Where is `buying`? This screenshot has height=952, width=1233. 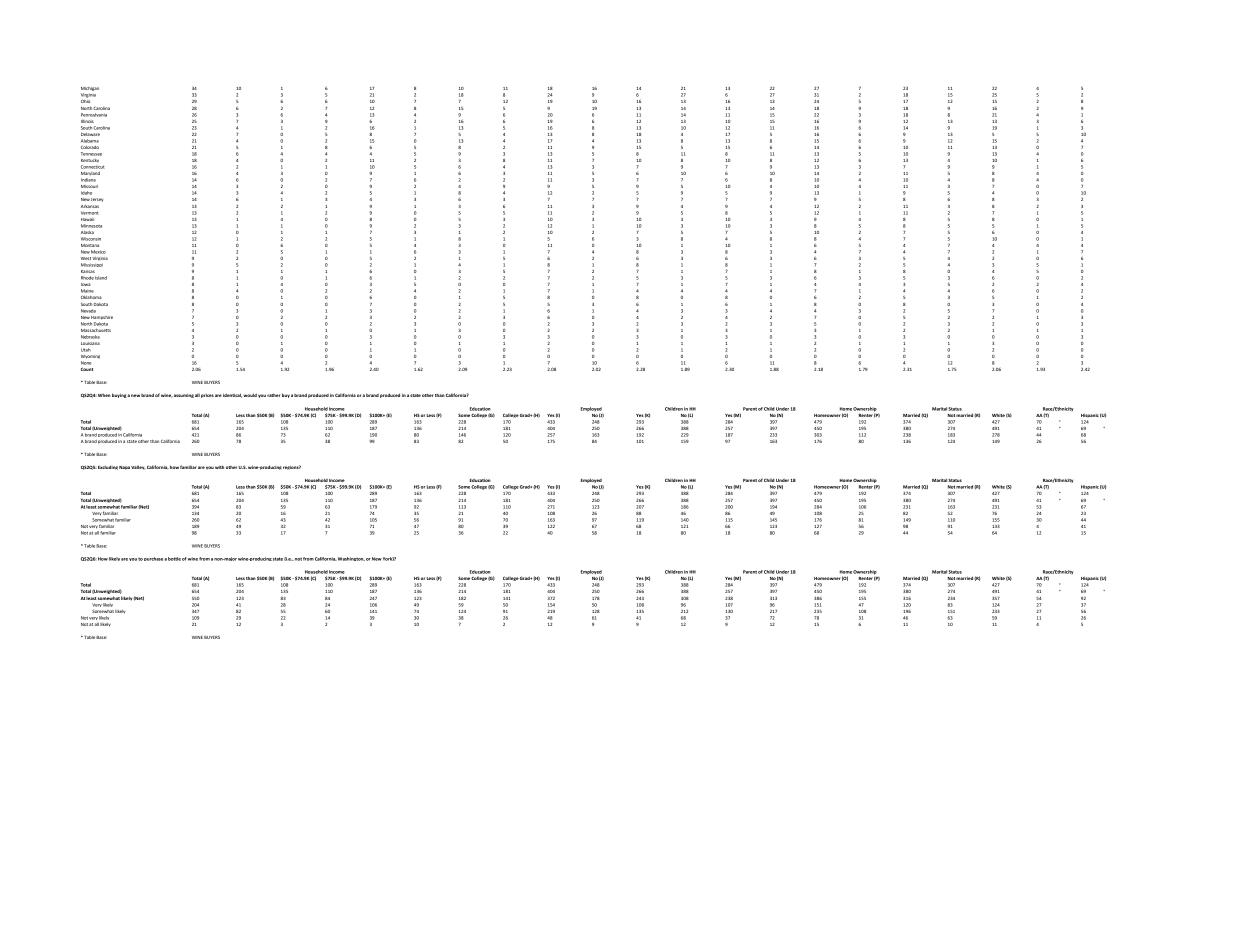
buying is located at coordinates (120, 395).
